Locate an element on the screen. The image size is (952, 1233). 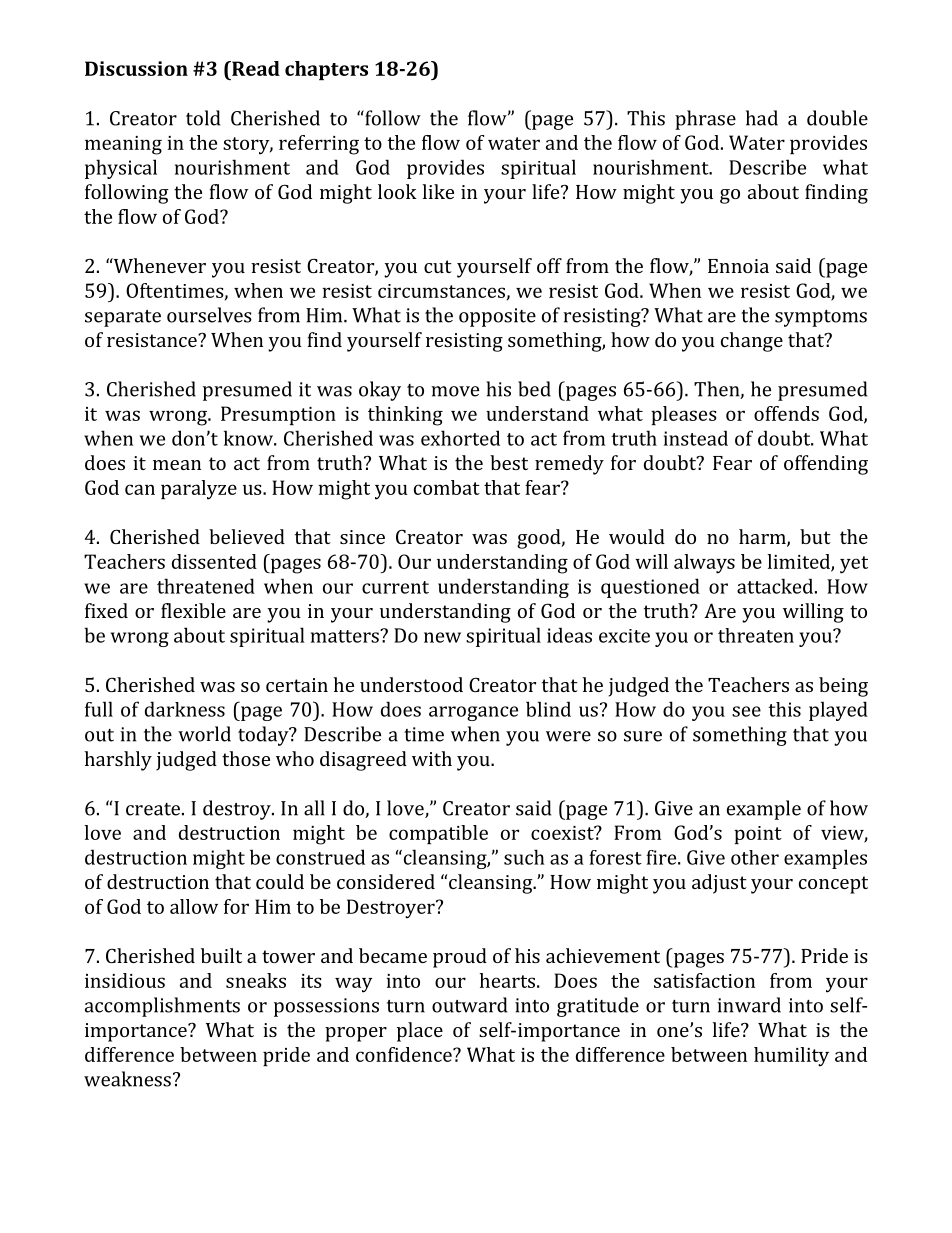
like is located at coordinates (438, 191).
